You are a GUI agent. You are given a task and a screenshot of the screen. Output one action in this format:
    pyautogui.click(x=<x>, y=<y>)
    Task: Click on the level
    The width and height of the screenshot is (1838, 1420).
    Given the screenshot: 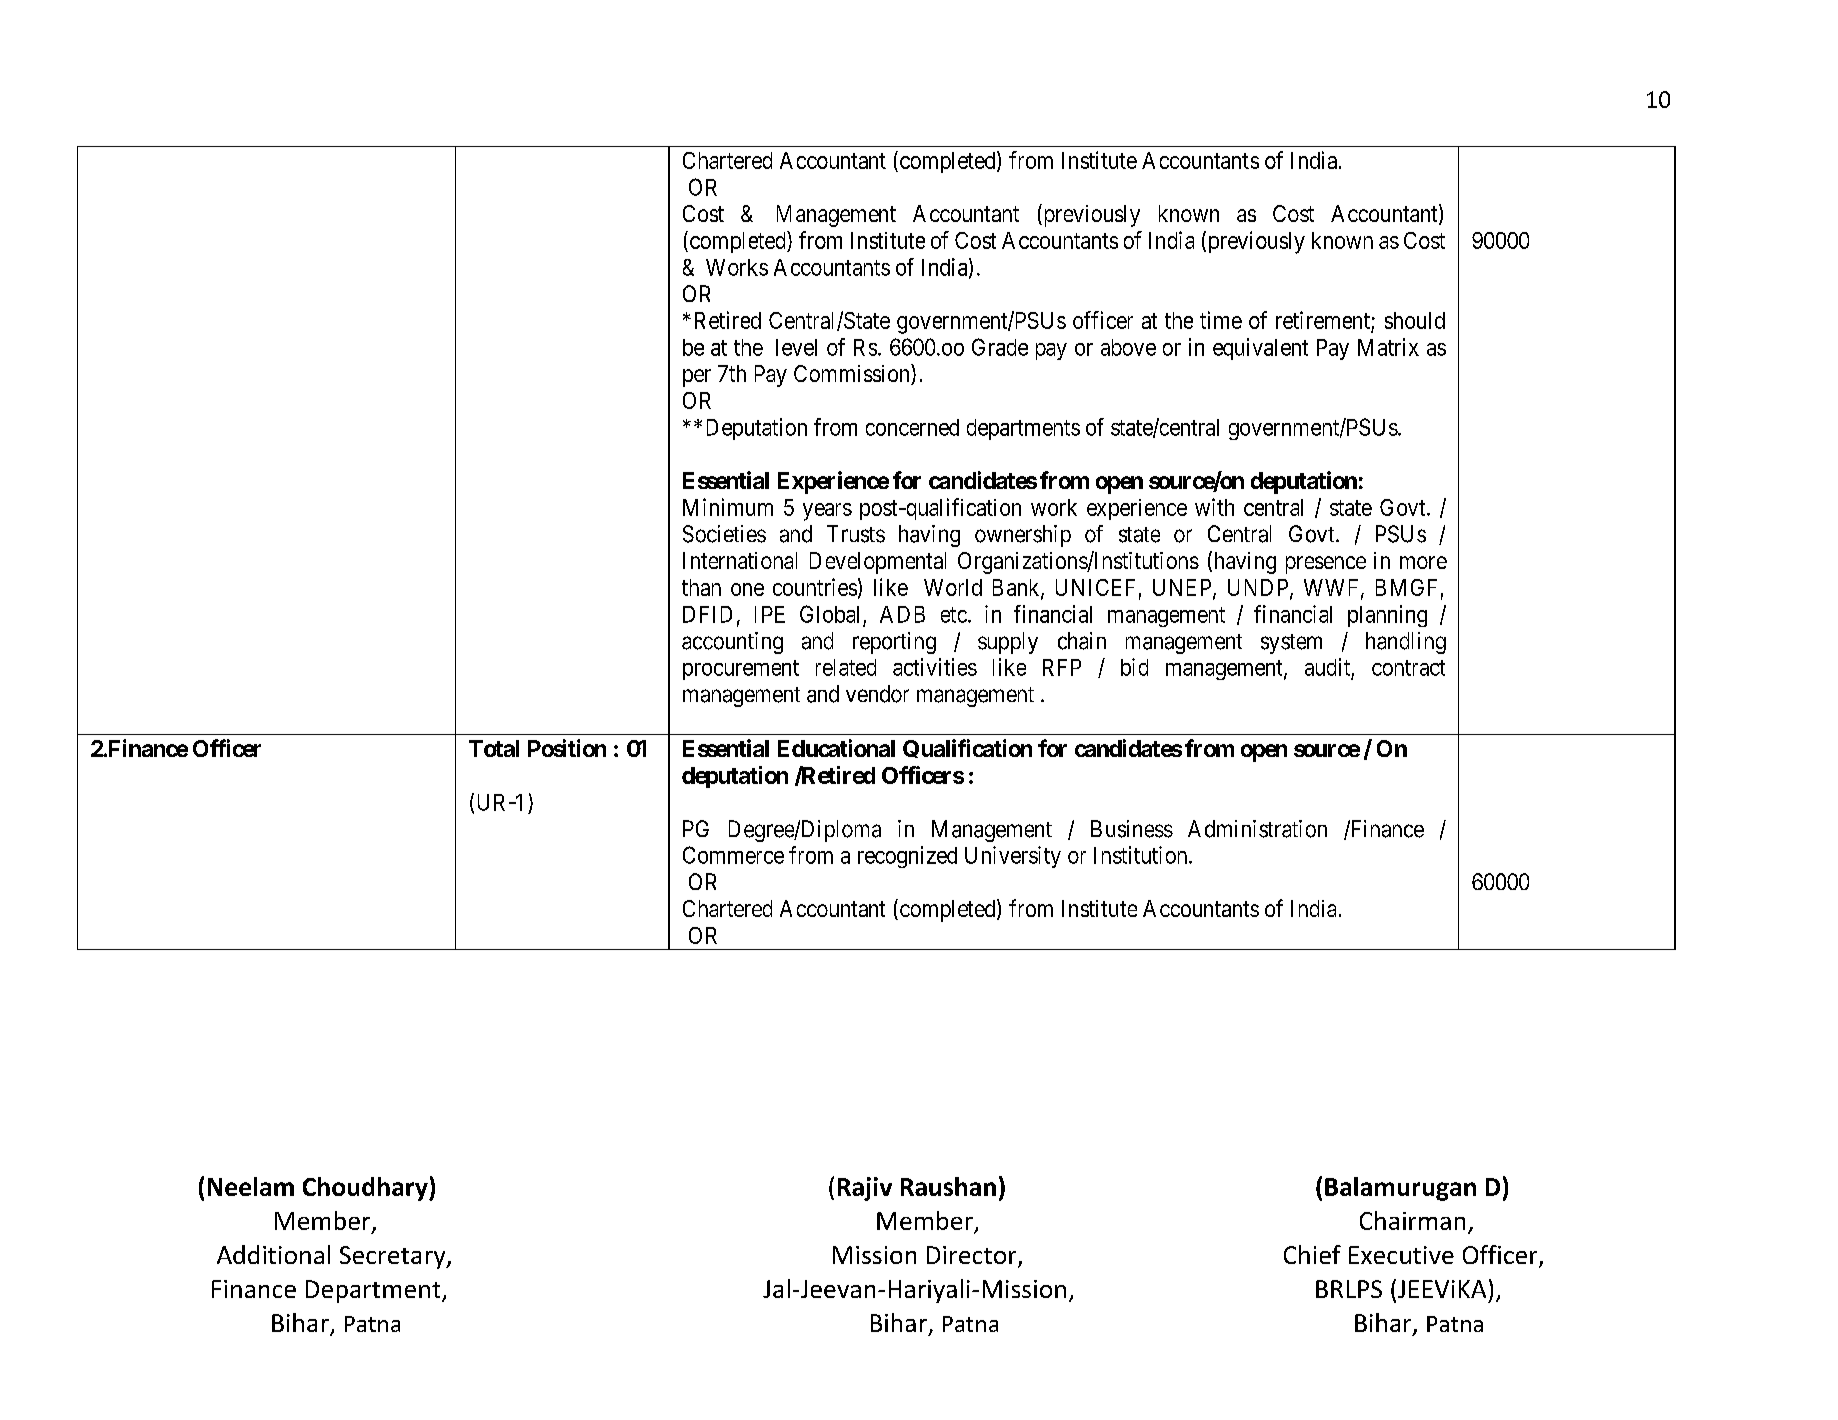 What is the action you would take?
    pyautogui.click(x=796, y=347)
